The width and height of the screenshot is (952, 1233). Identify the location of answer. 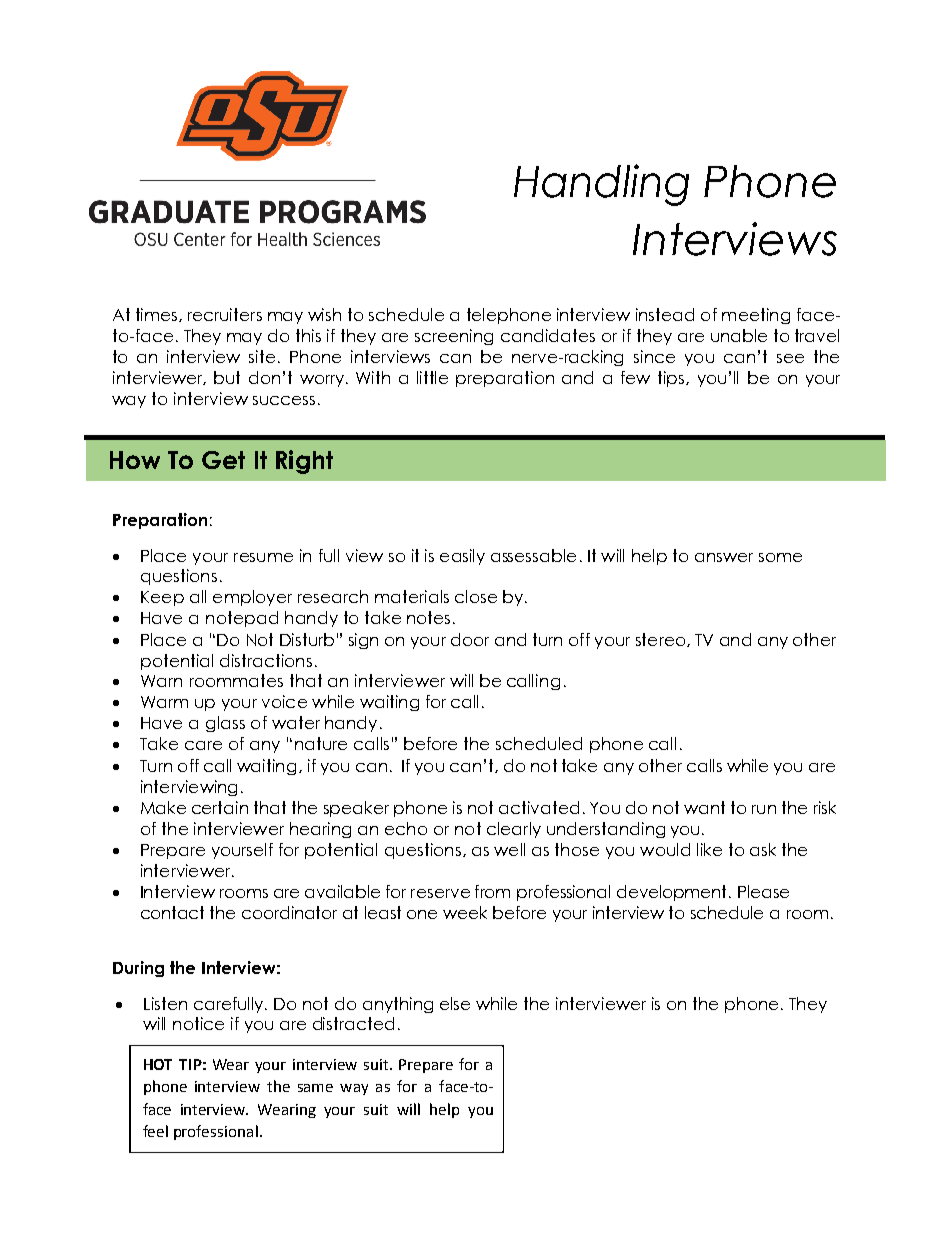
(724, 557).
